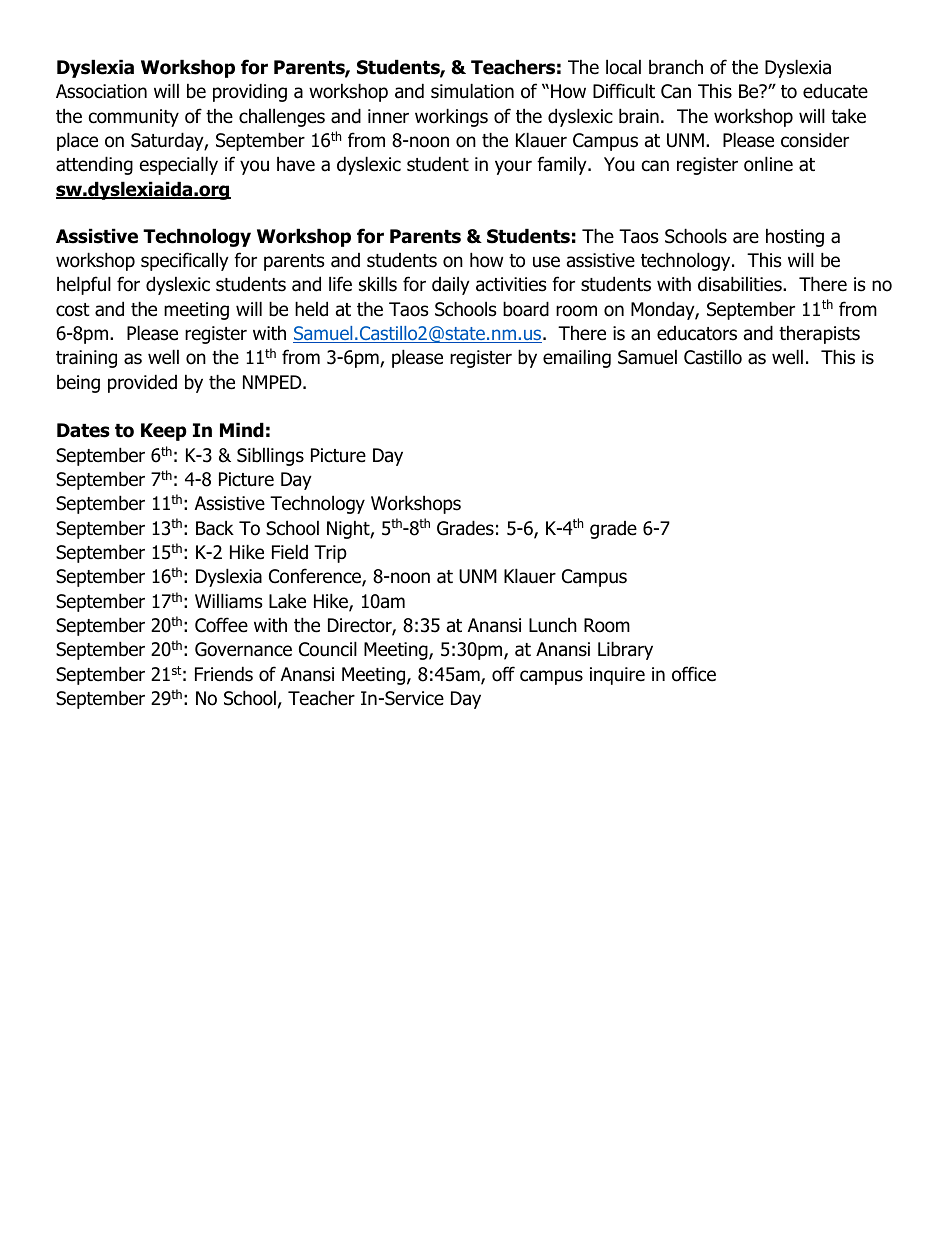  Describe the element at coordinates (546, 262) in the document. I see `use` at that location.
